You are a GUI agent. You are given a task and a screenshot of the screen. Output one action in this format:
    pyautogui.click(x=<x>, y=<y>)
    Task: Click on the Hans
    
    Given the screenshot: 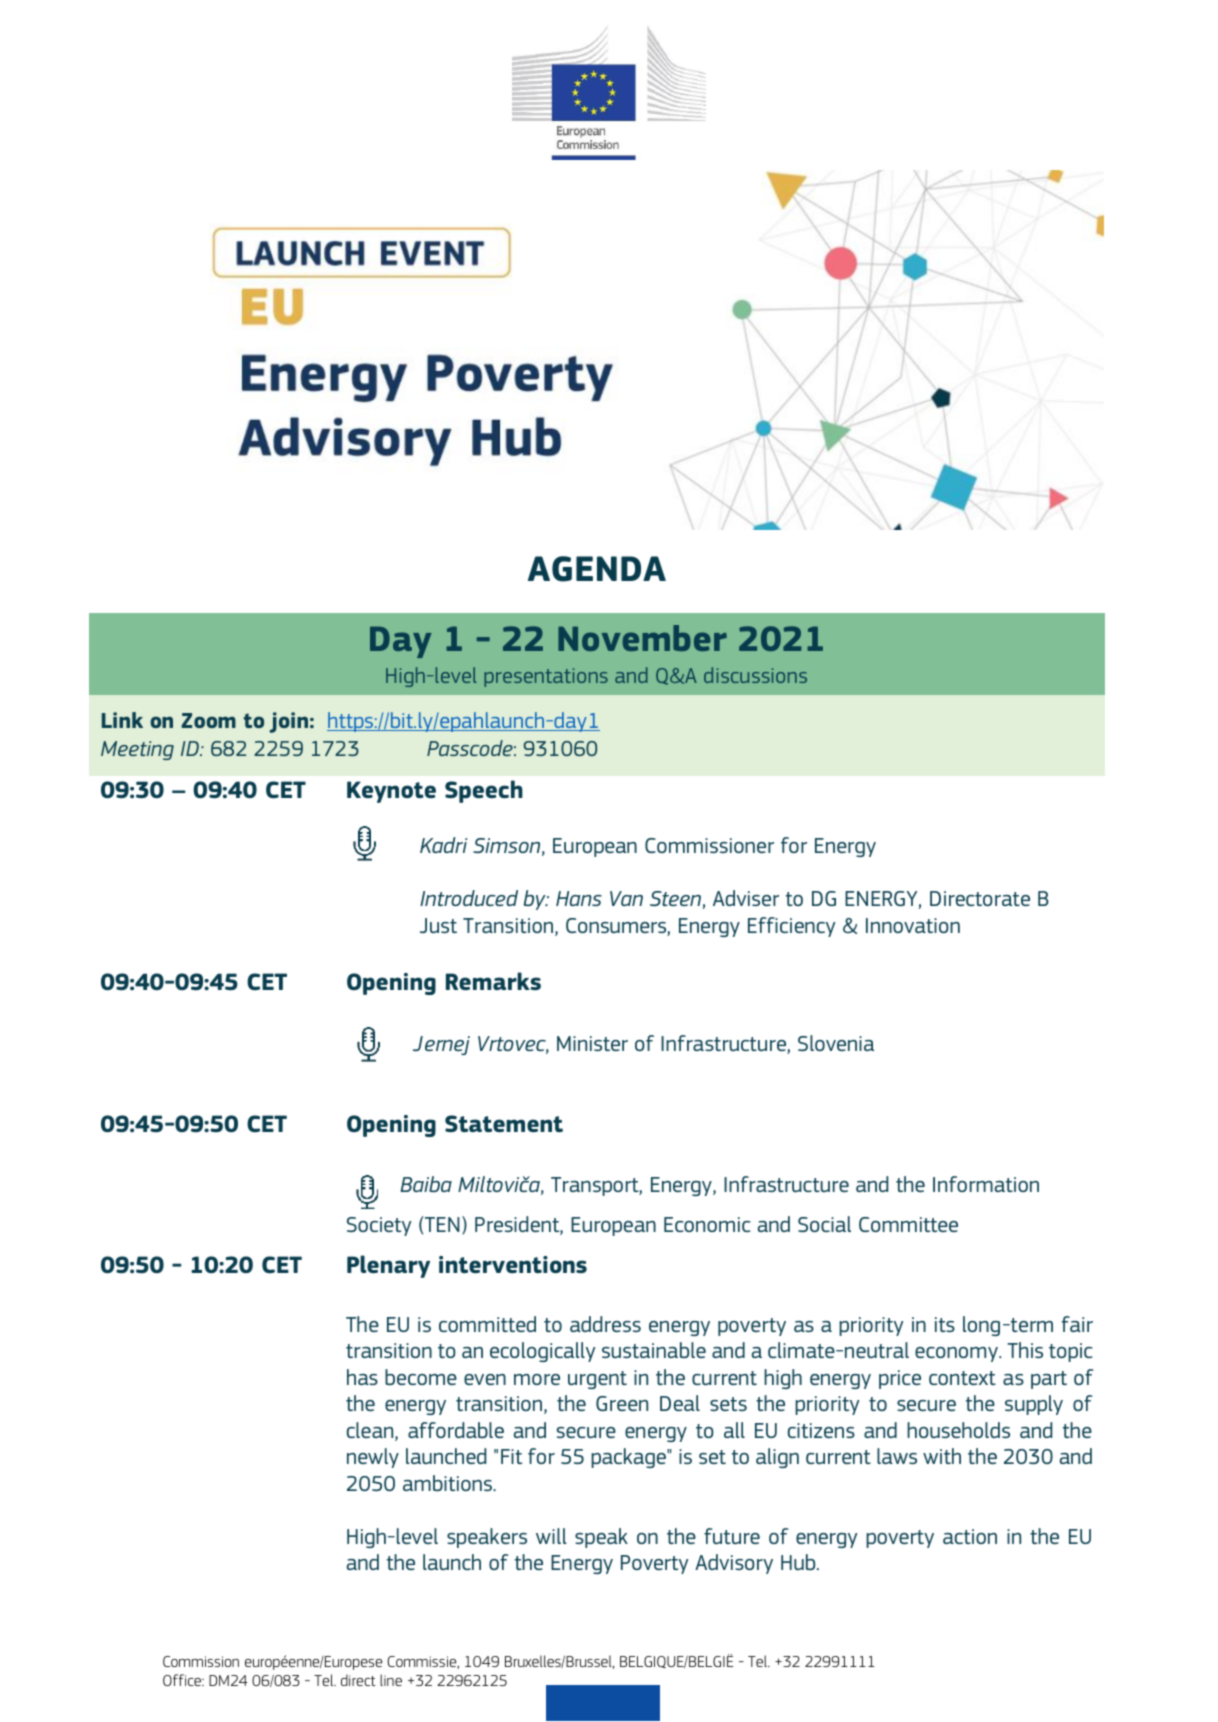 What is the action you would take?
    pyautogui.click(x=579, y=898)
